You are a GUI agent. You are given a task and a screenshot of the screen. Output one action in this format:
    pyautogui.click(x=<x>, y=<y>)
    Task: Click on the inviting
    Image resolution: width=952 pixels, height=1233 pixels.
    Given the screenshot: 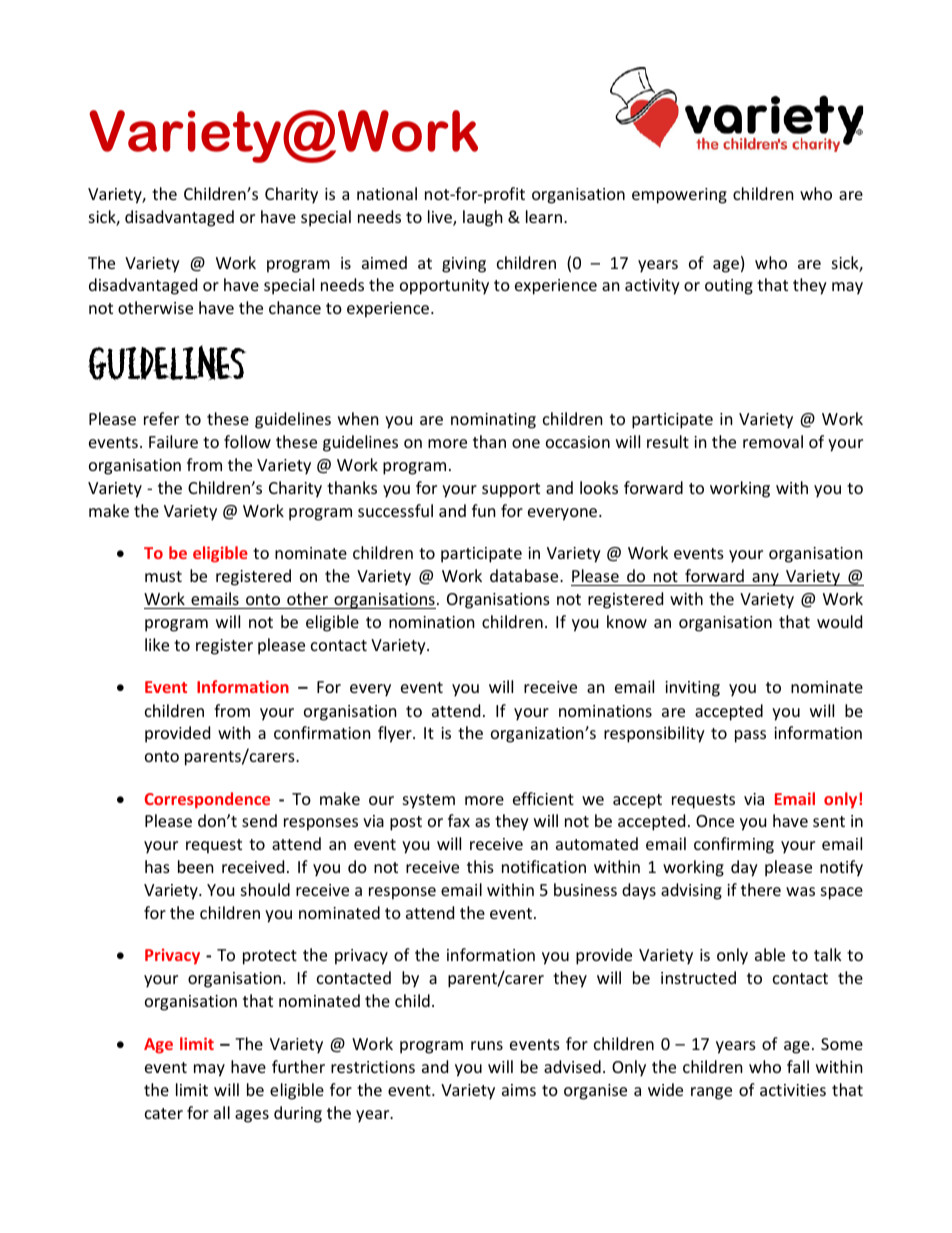 What is the action you would take?
    pyautogui.click(x=692, y=689)
